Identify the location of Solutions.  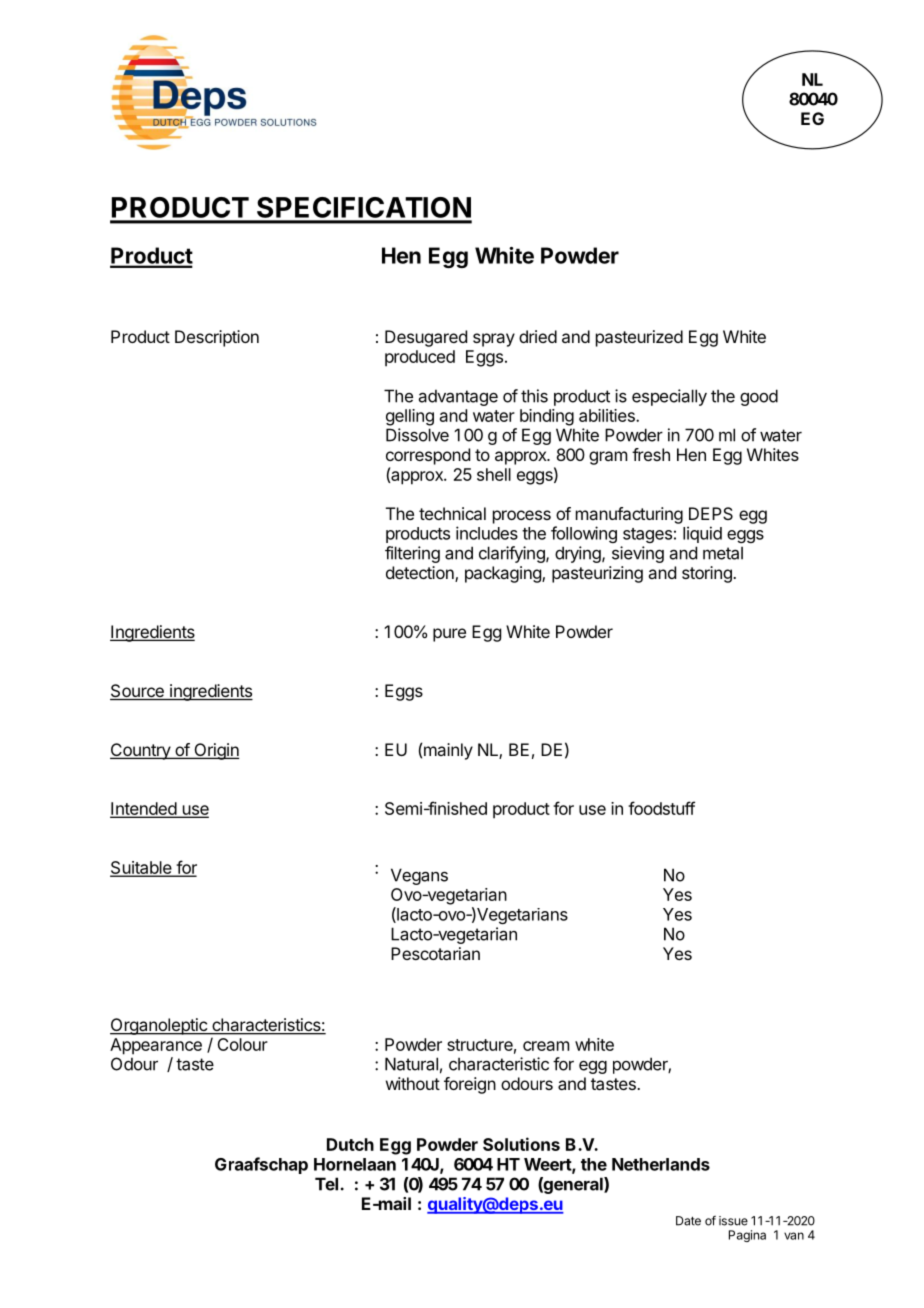
(521, 1144).
